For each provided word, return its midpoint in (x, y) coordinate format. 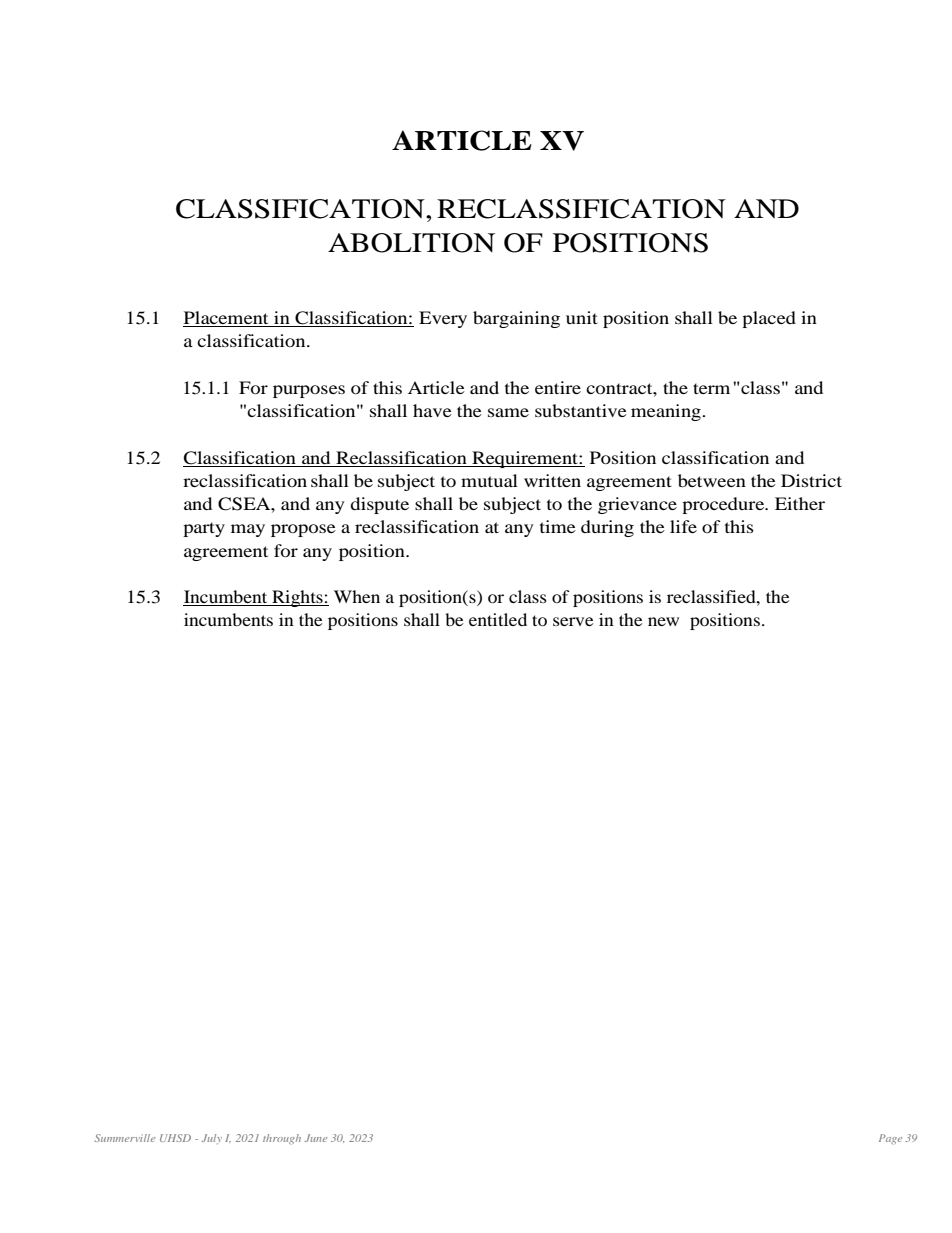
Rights (297, 598)
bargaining (516, 319)
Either (800, 503)
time (558, 526)
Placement (227, 319)
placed (769, 319)
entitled (498, 619)
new (663, 621)
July (212, 1138)
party (204, 529)
